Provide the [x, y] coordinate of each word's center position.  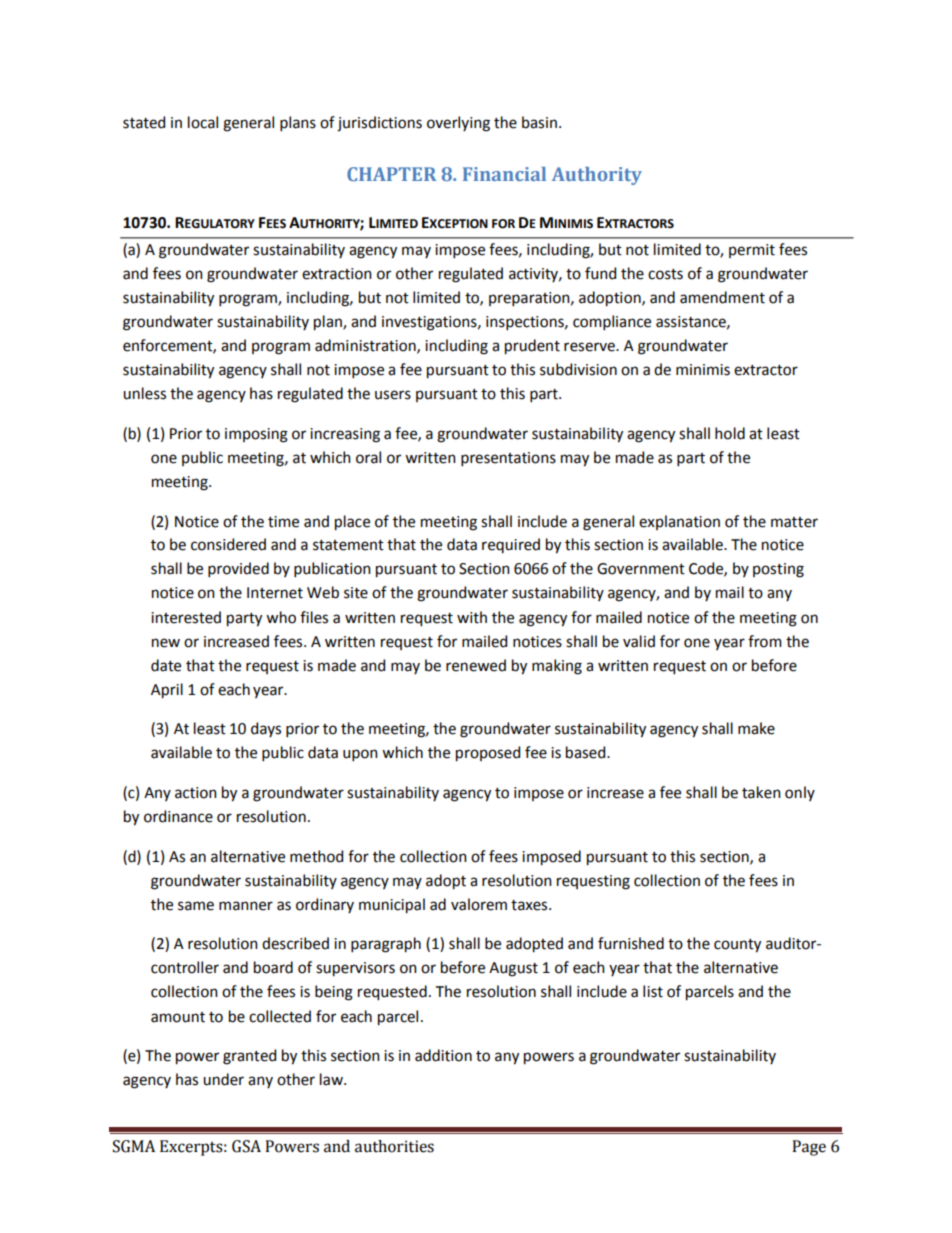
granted [249, 1057]
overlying [458, 124]
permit [752, 251]
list [653, 991]
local [203, 122]
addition [443, 1055]
